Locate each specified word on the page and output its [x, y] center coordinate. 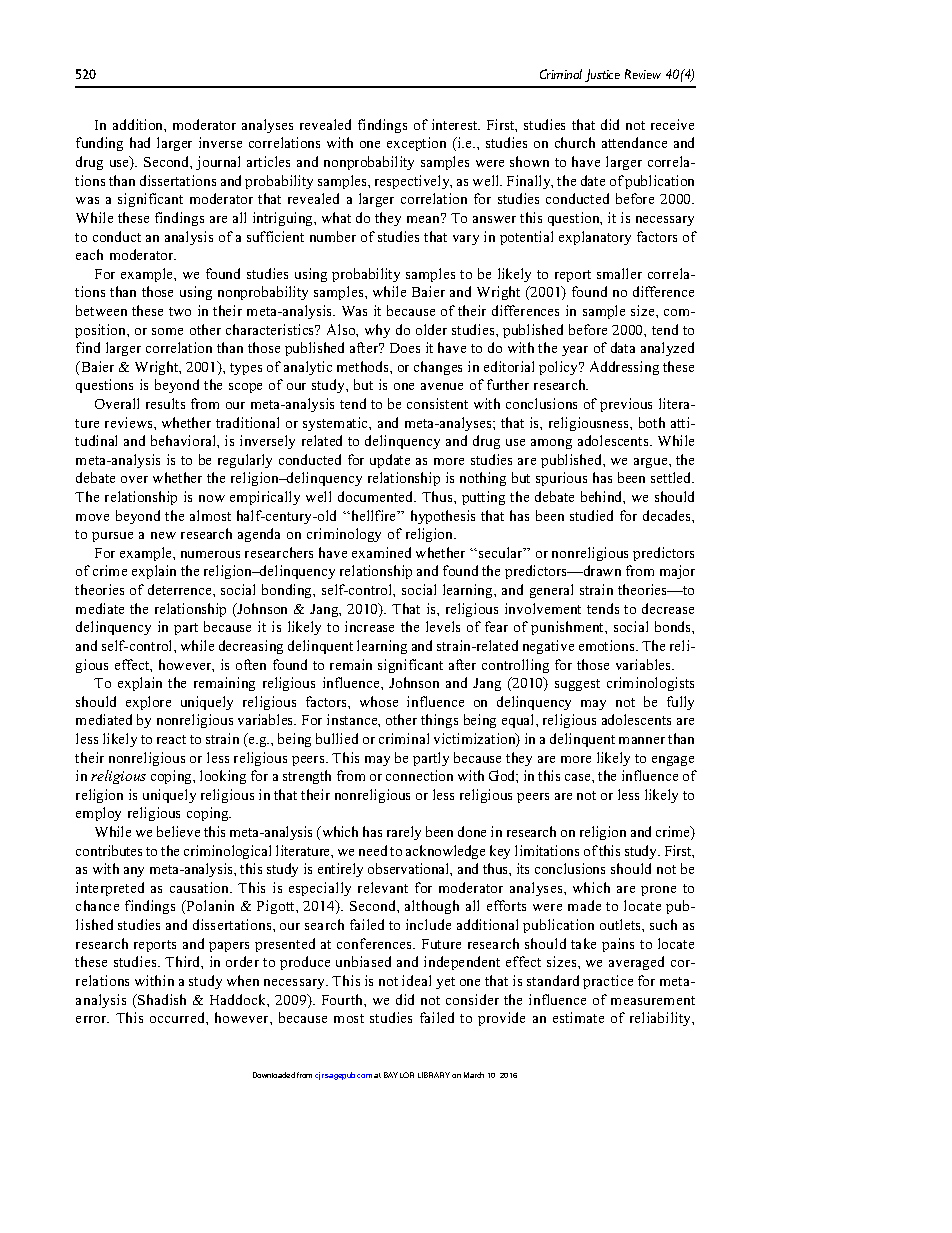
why [377, 331]
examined [381, 552]
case [579, 777]
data [623, 347]
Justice [602, 75]
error [92, 1019]
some [167, 331]
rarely [404, 833]
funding [99, 144]
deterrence [181, 589]
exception [416, 144]
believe [178, 831]
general [551, 591]
